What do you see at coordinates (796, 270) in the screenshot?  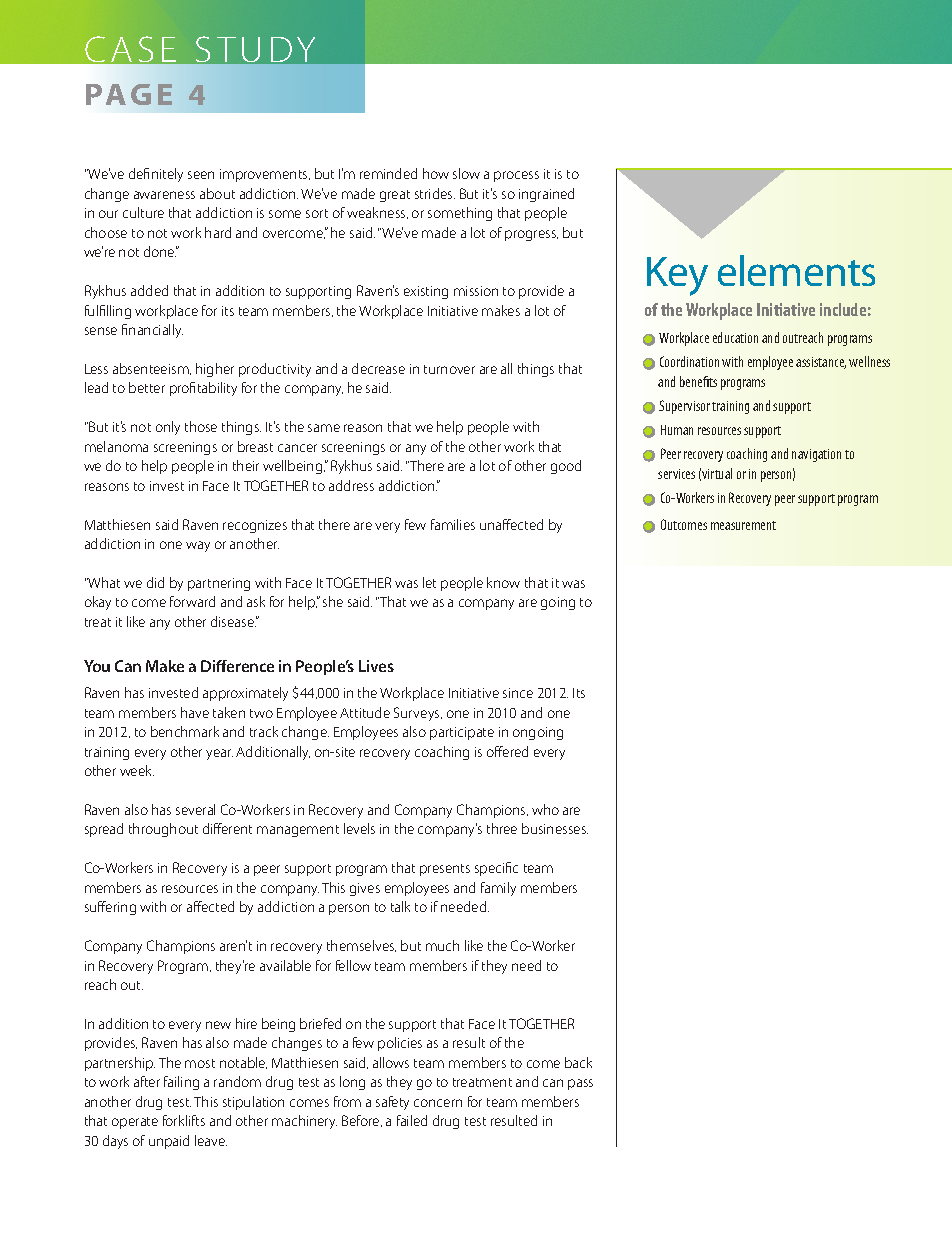 I see `elements` at bounding box center [796, 270].
